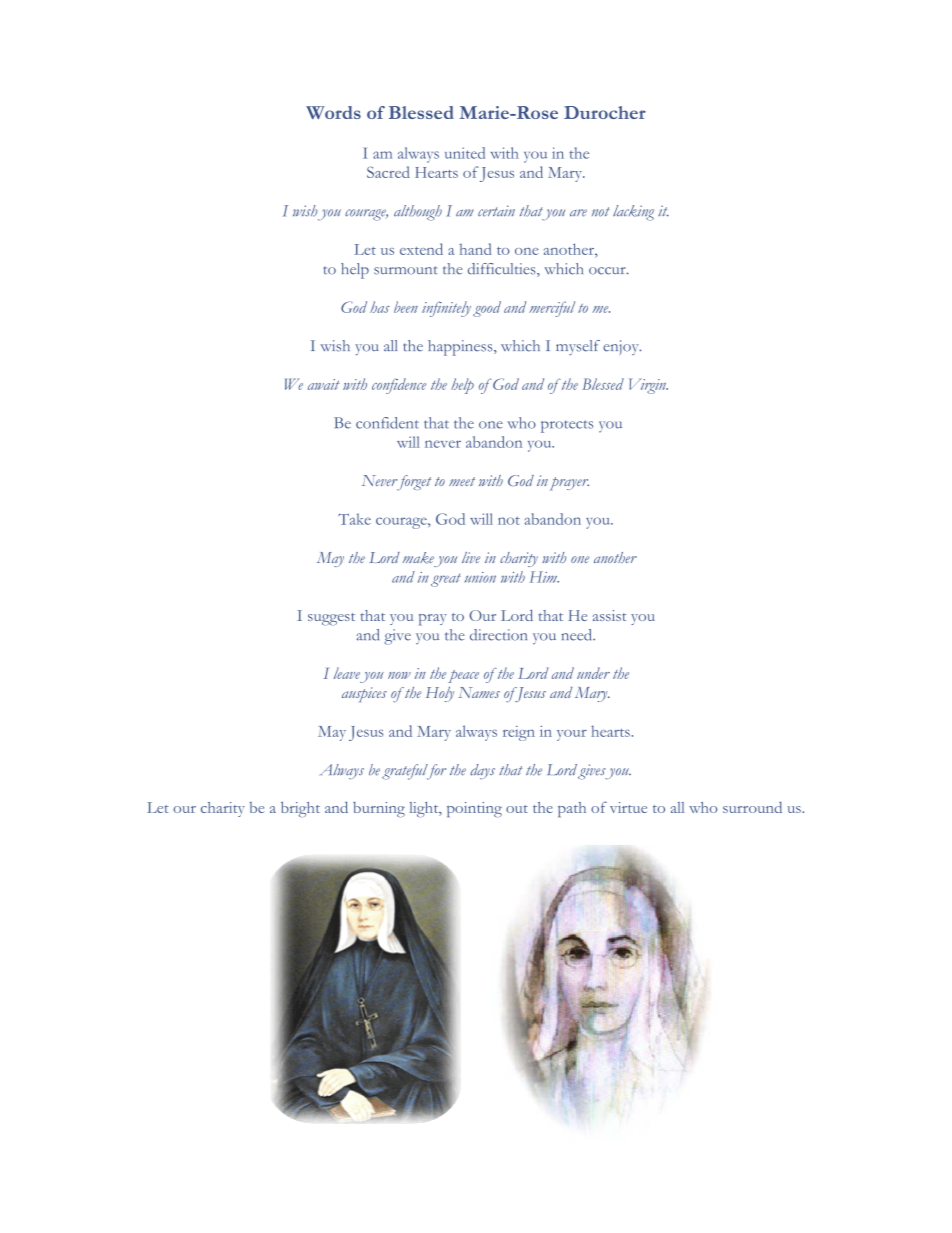 This screenshot has height=1233, width=952. Describe the element at coordinates (379, 810) in the screenshot. I see `burning` at that location.
